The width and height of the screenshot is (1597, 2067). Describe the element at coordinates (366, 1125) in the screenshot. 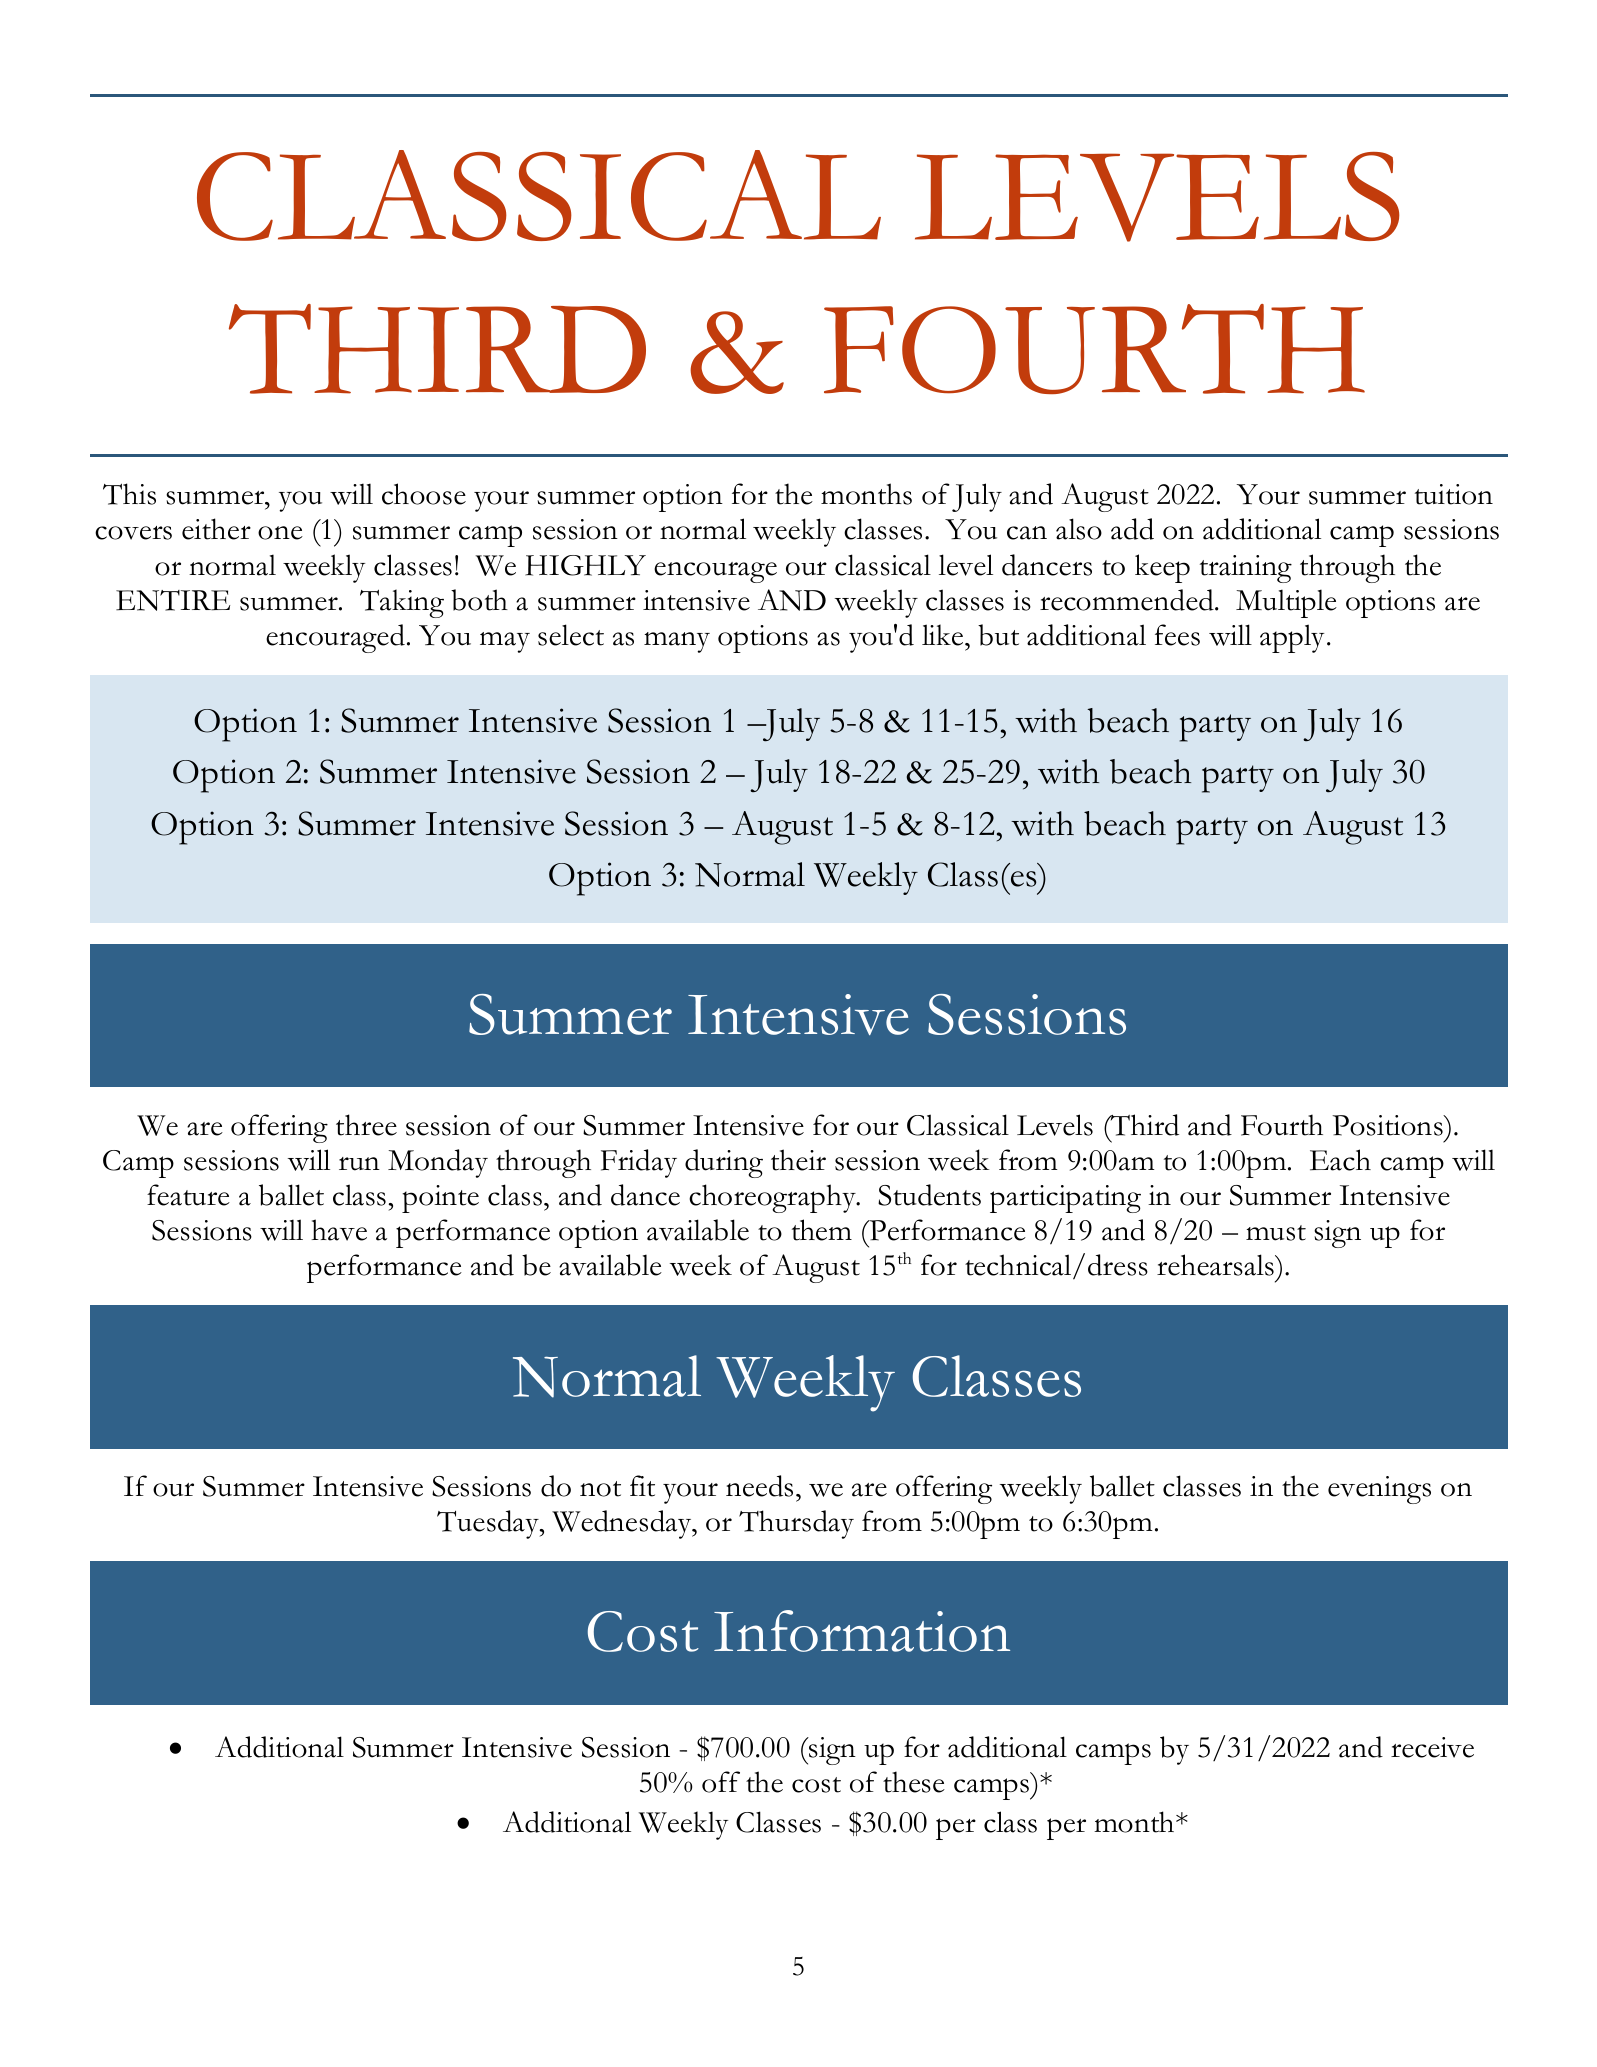

I see `three` at that location.
